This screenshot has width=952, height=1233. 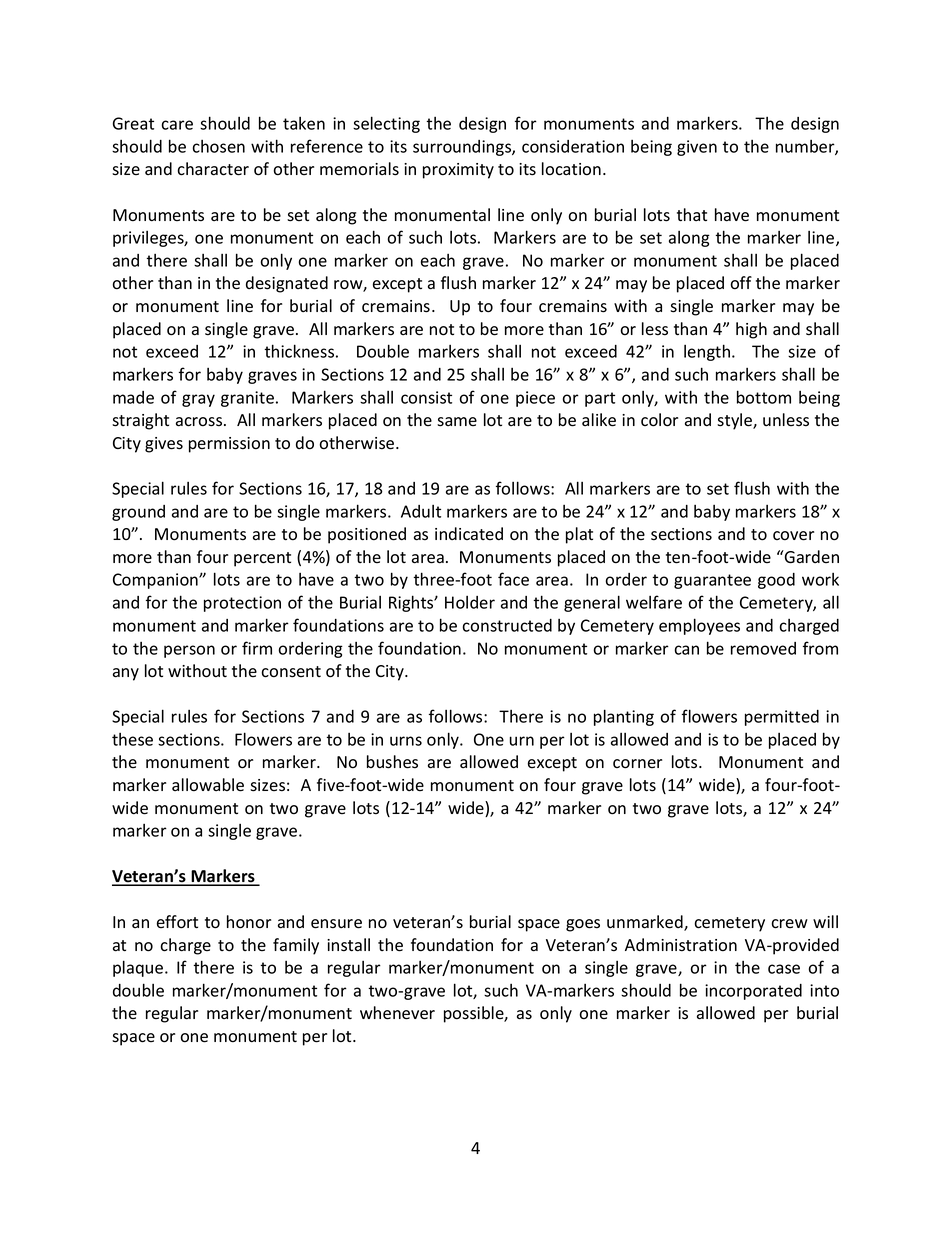 I want to click on permitted, so click(x=782, y=718).
